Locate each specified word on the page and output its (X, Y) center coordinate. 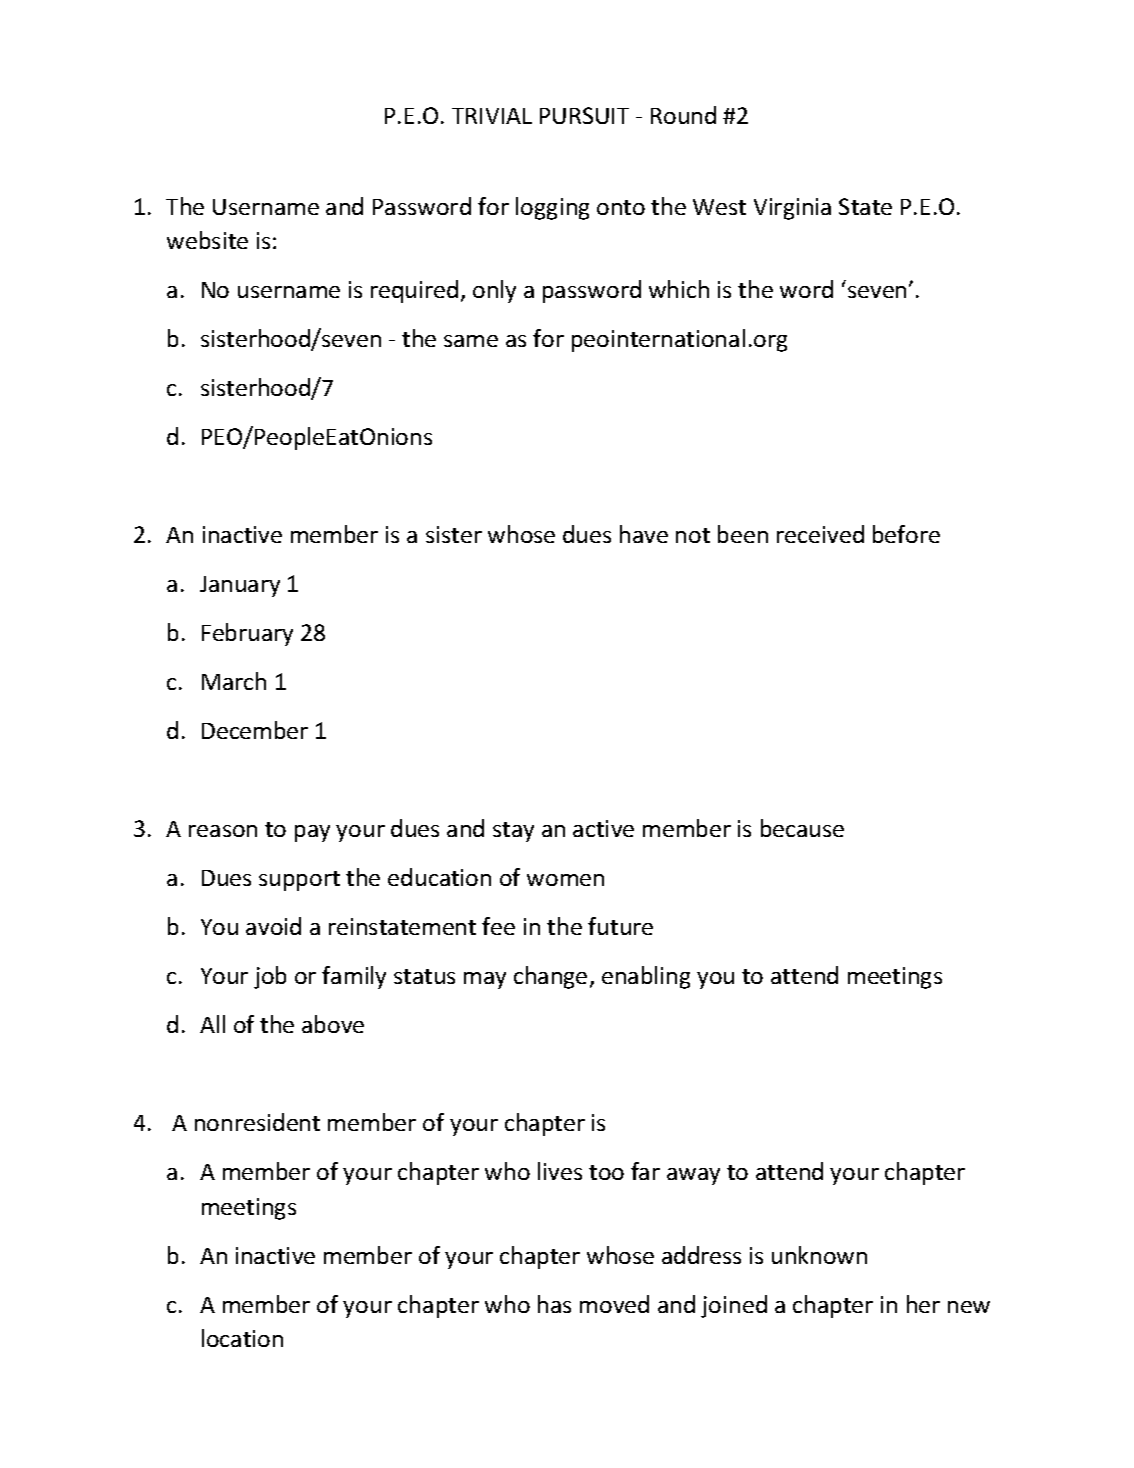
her (923, 1304)
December (255, 730)
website (207, 240)
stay (513, 832)
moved (614, 1304)
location (242, 1338)
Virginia (792, 209)
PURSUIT (584, 115)
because (802, 828)
